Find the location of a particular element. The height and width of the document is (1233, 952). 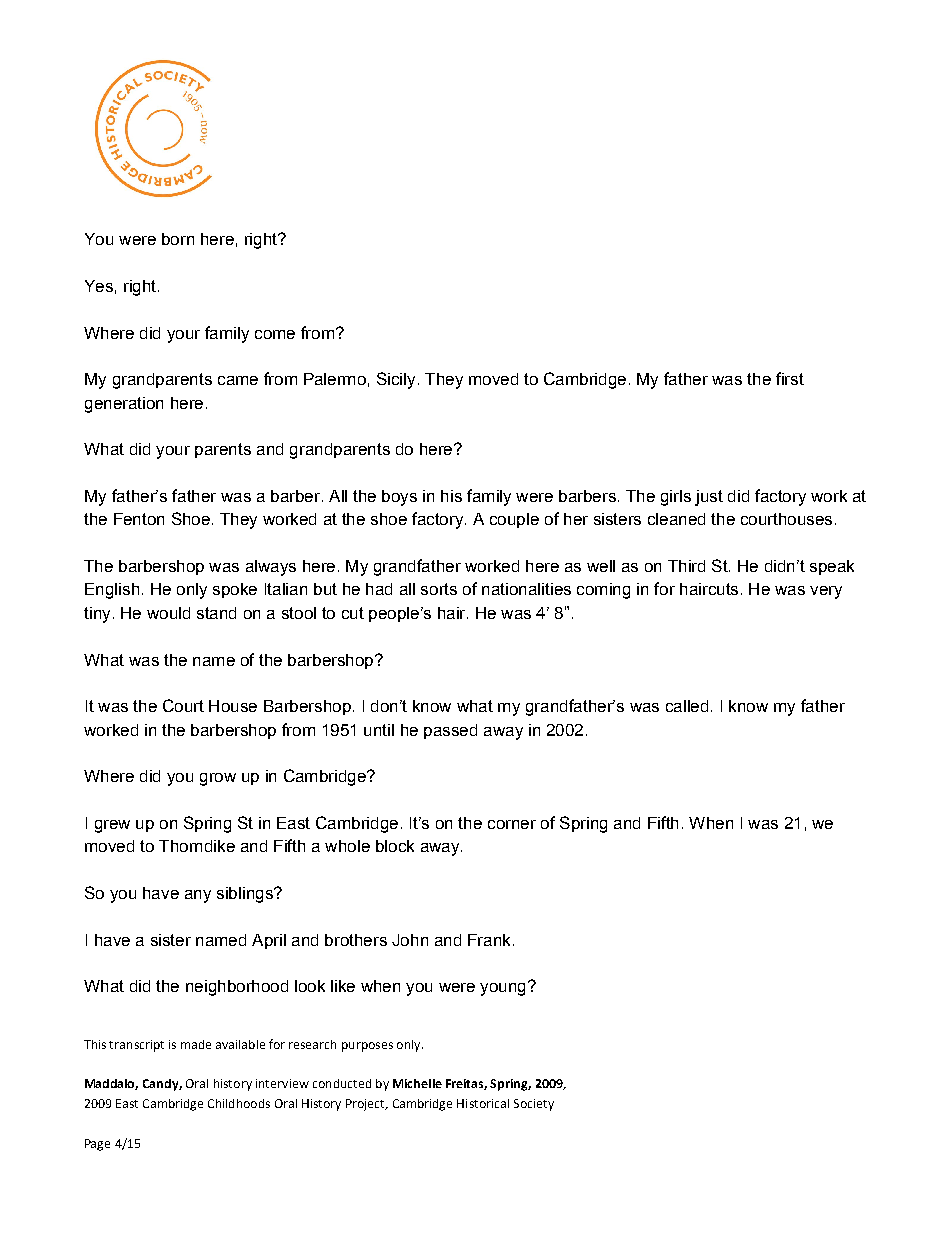

Sicily is located at coordinates (396, 380).
